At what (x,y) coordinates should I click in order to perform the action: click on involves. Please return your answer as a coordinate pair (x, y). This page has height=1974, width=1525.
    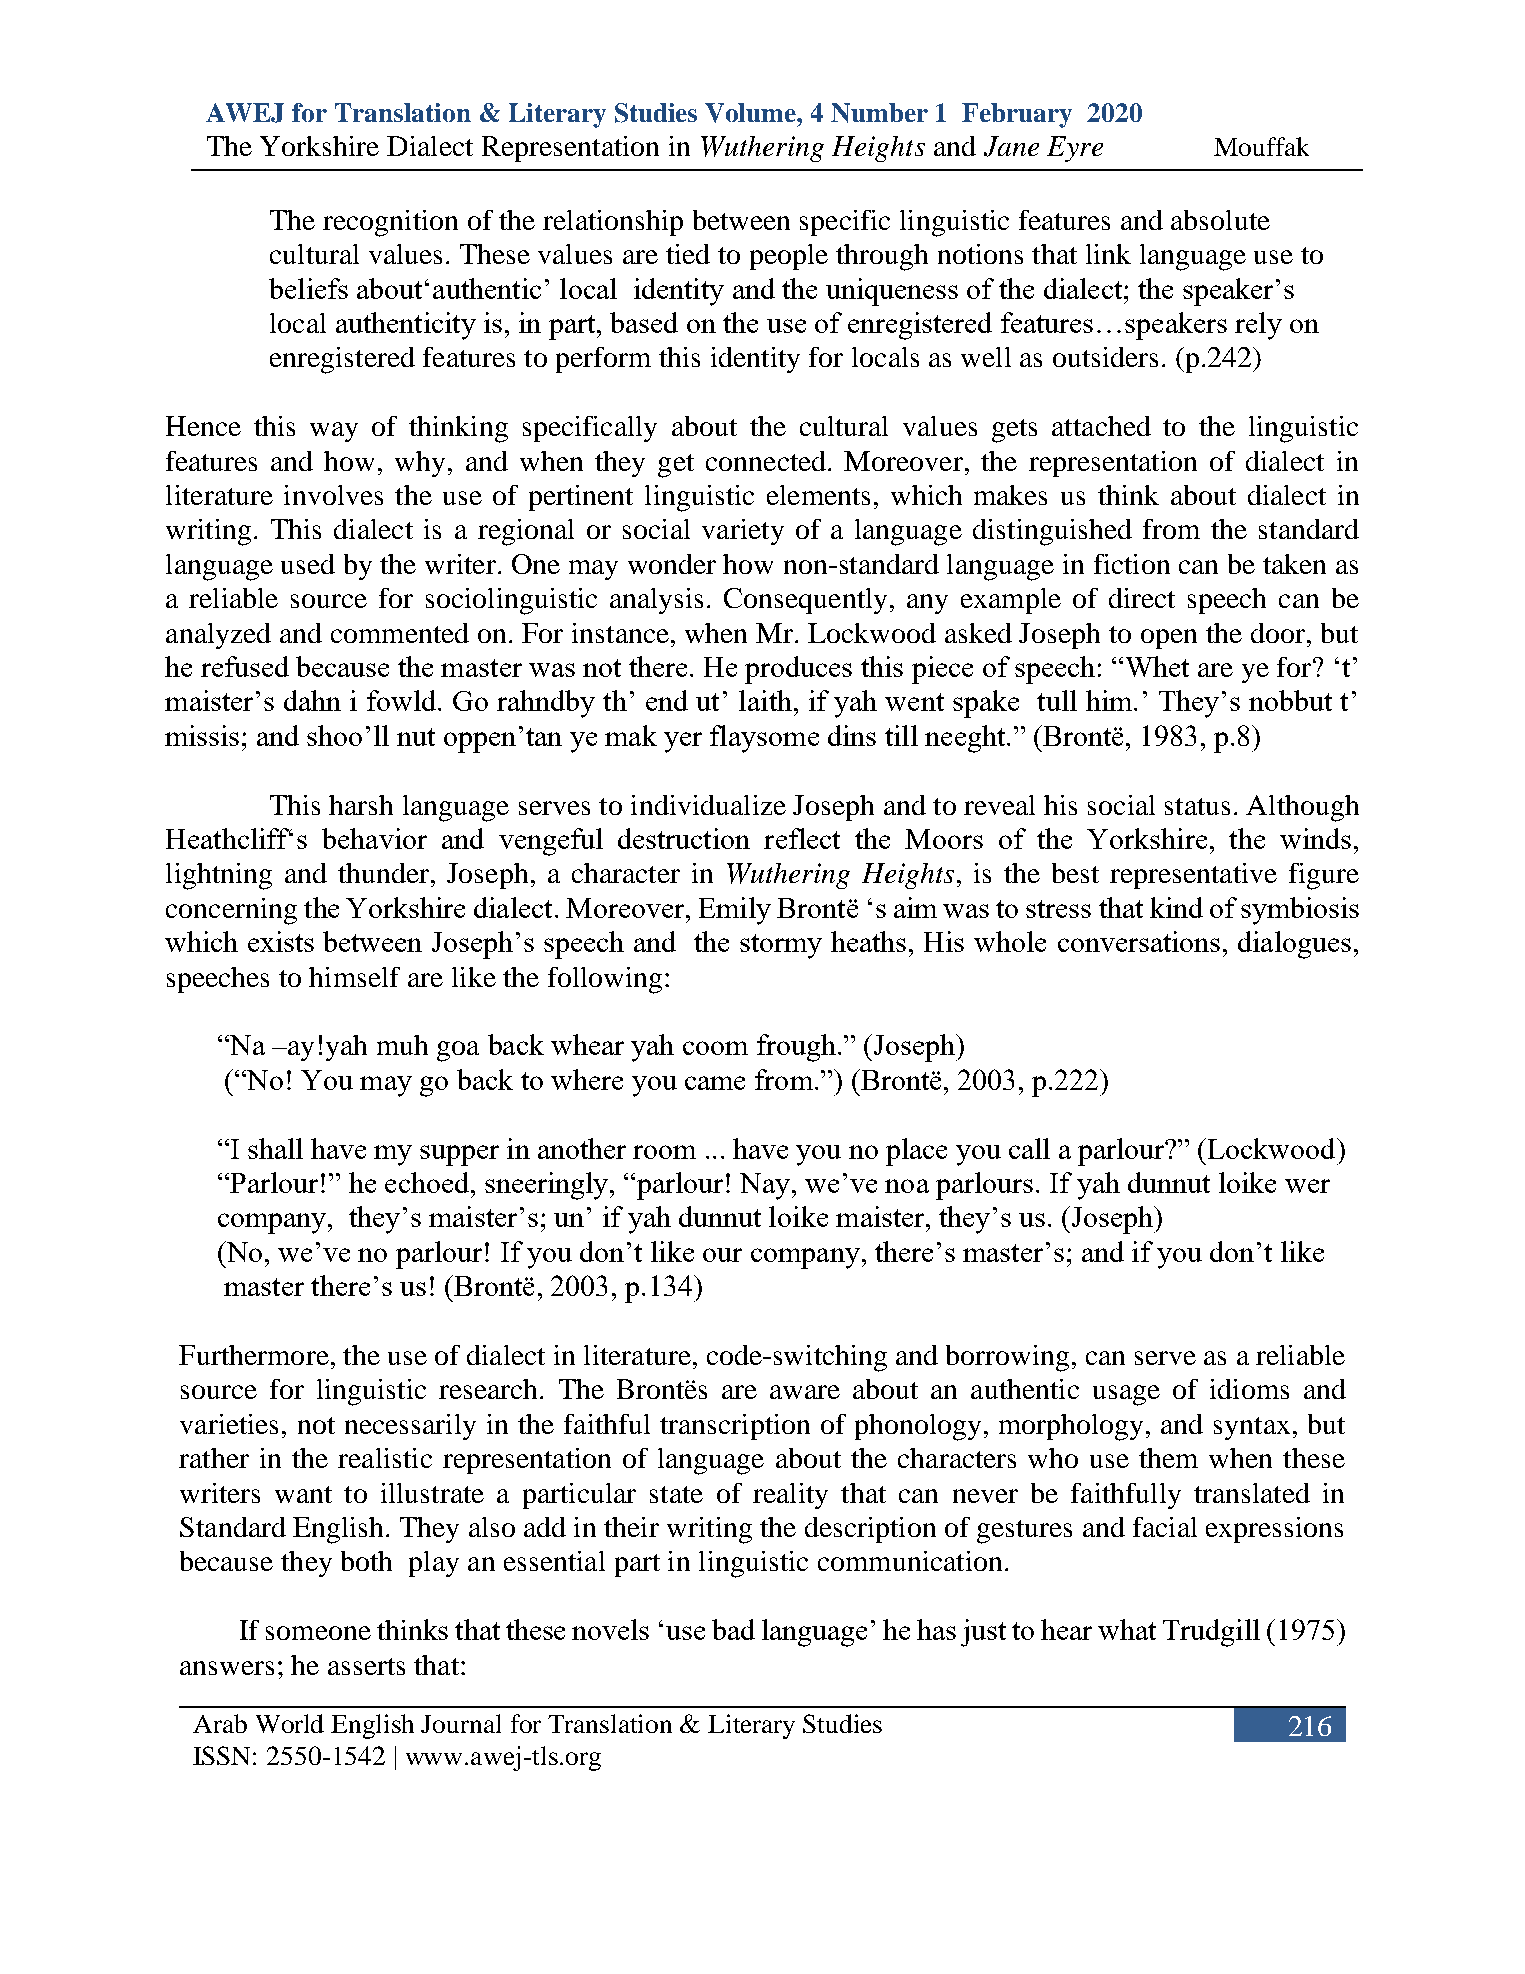
    Looking at the image, I should click on (333, 495).
